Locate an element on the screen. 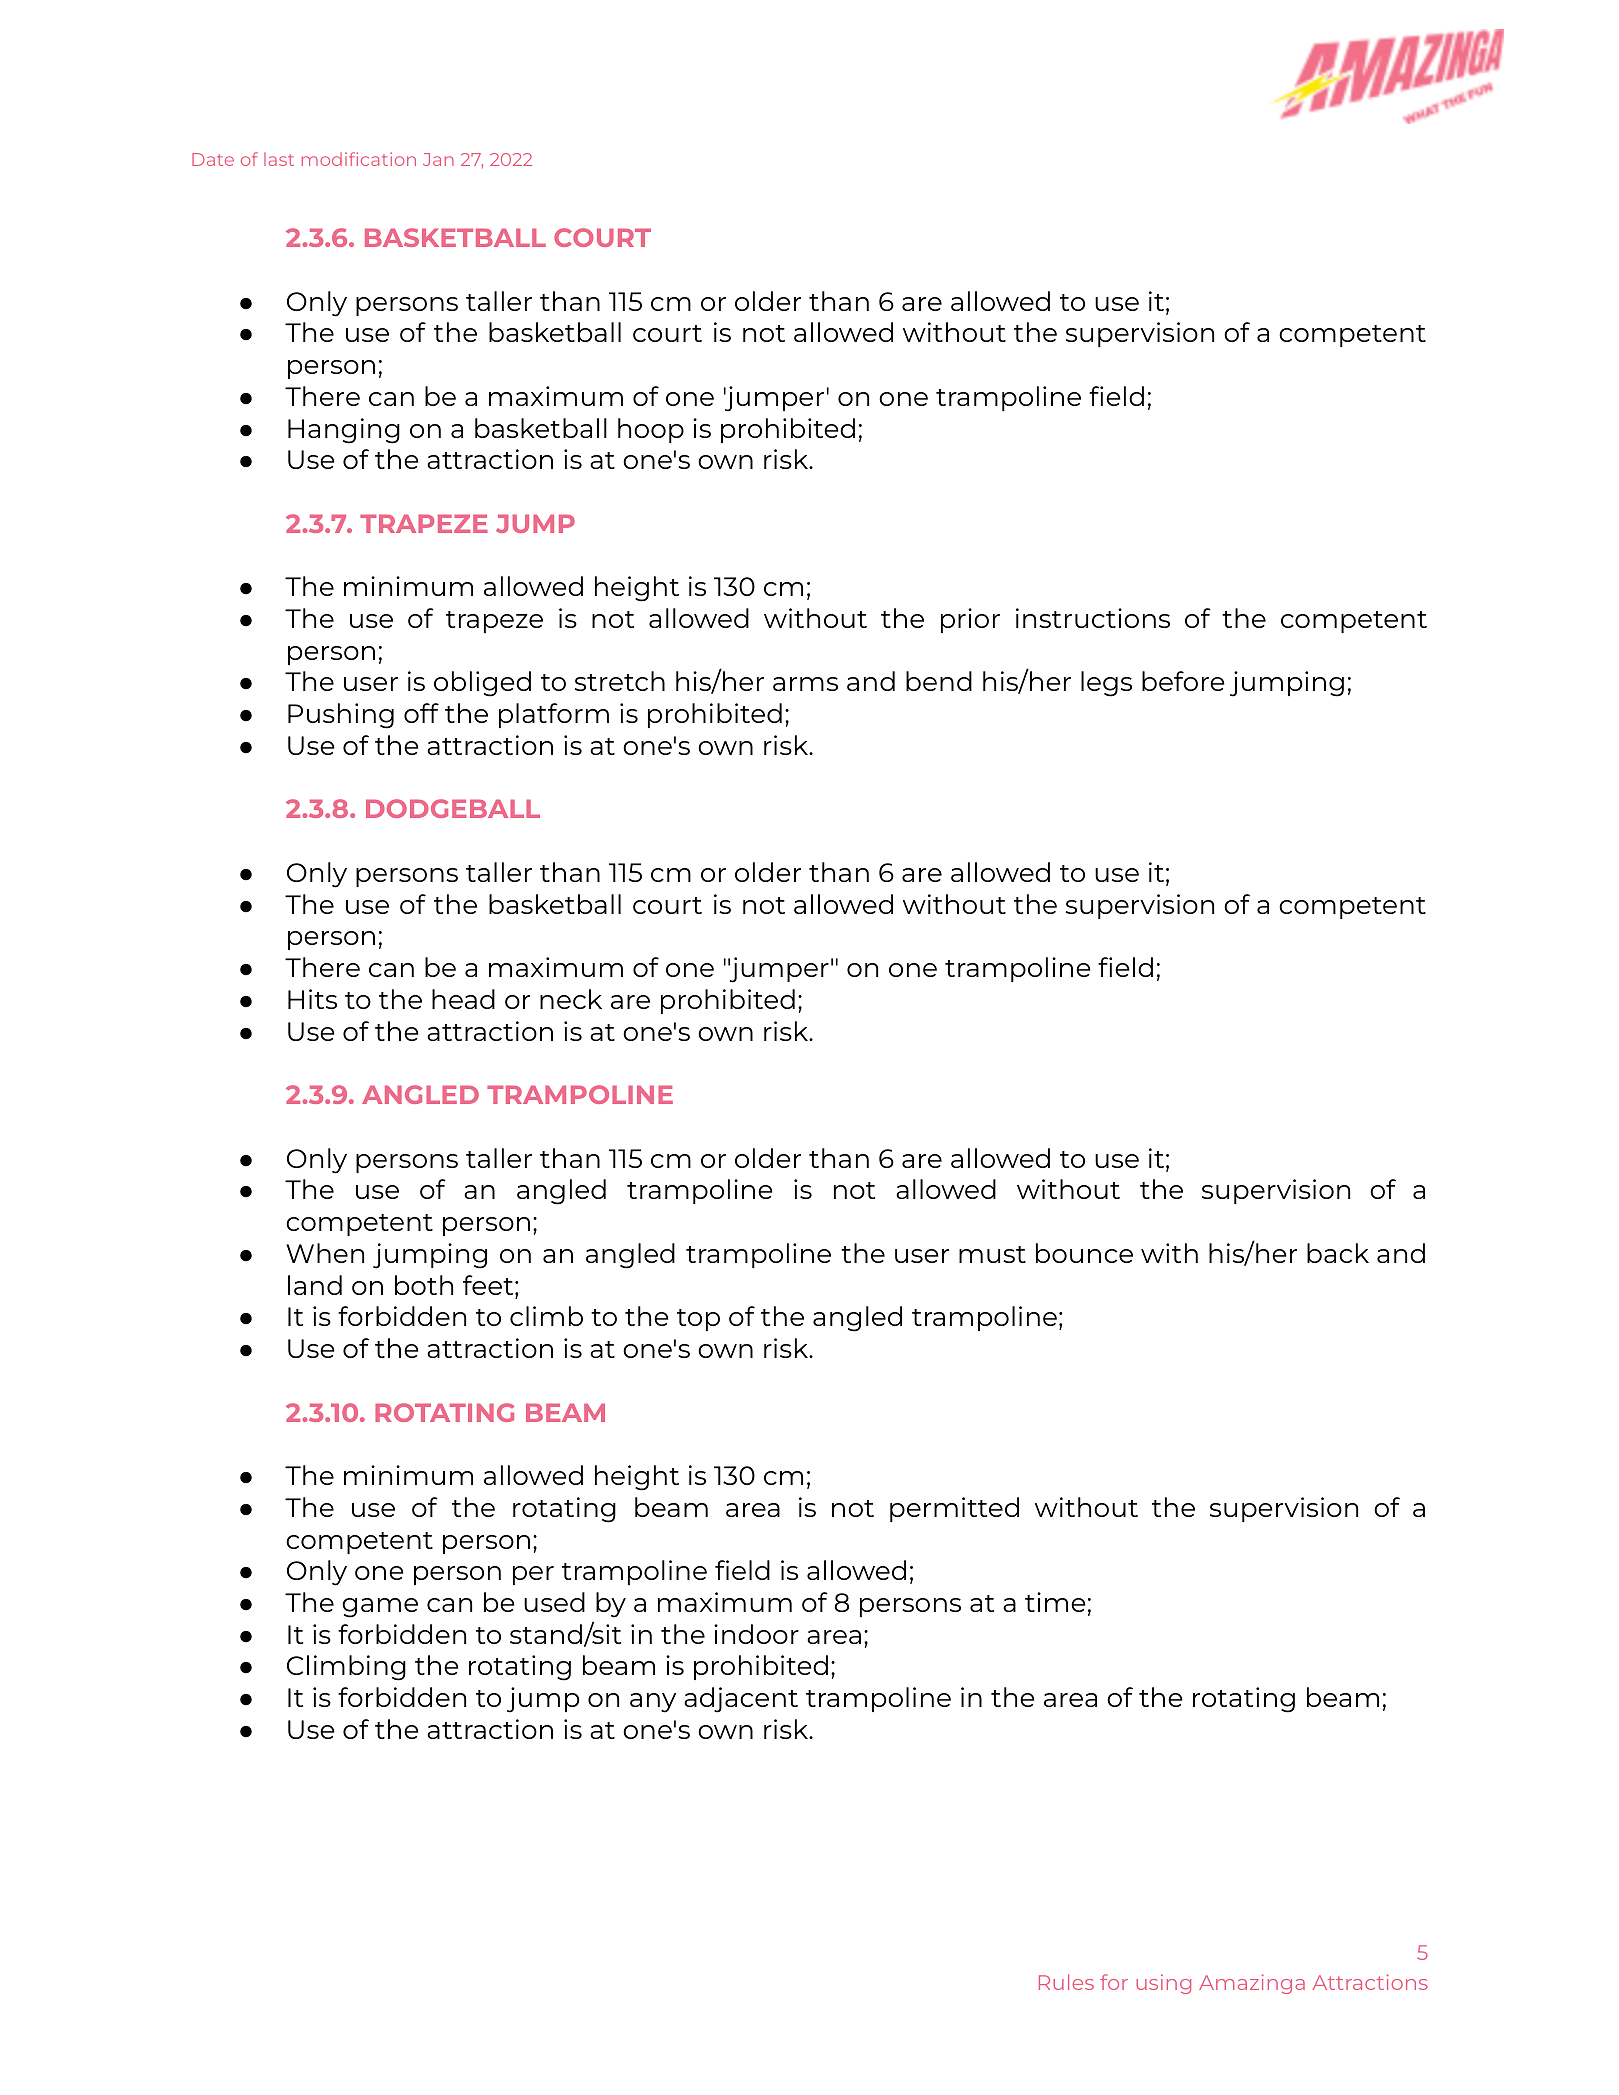 This screenshot has height=2095, width=1619. time is located at coordinates (1055, 1602).
